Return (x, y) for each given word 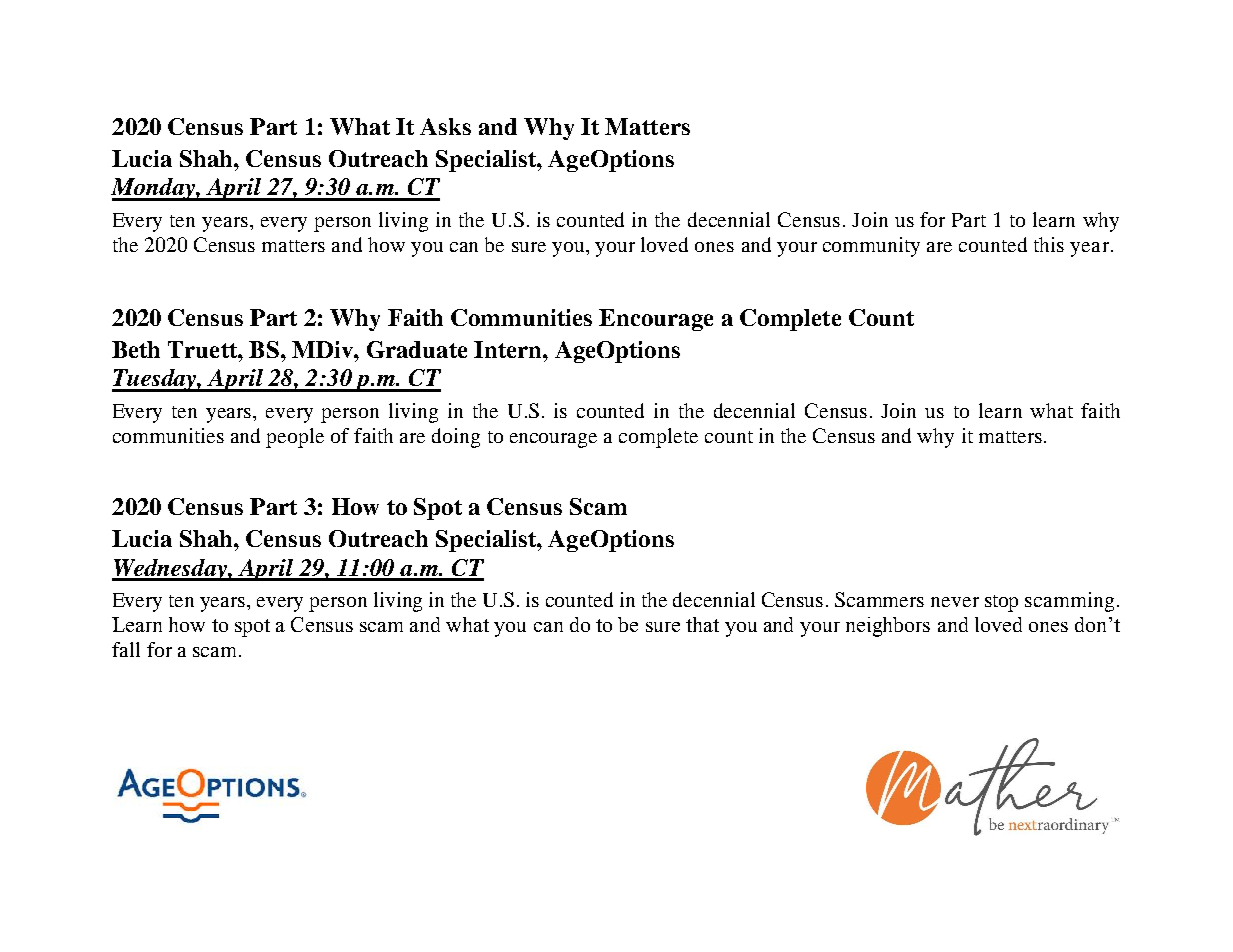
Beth (136, 349)
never (955, 602)
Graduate (417, 349)
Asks (445, 126)
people (295, 438)
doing (456, 438)
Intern (509, 349)
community (871, 247)
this (1049, 244)
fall (126, 649)
